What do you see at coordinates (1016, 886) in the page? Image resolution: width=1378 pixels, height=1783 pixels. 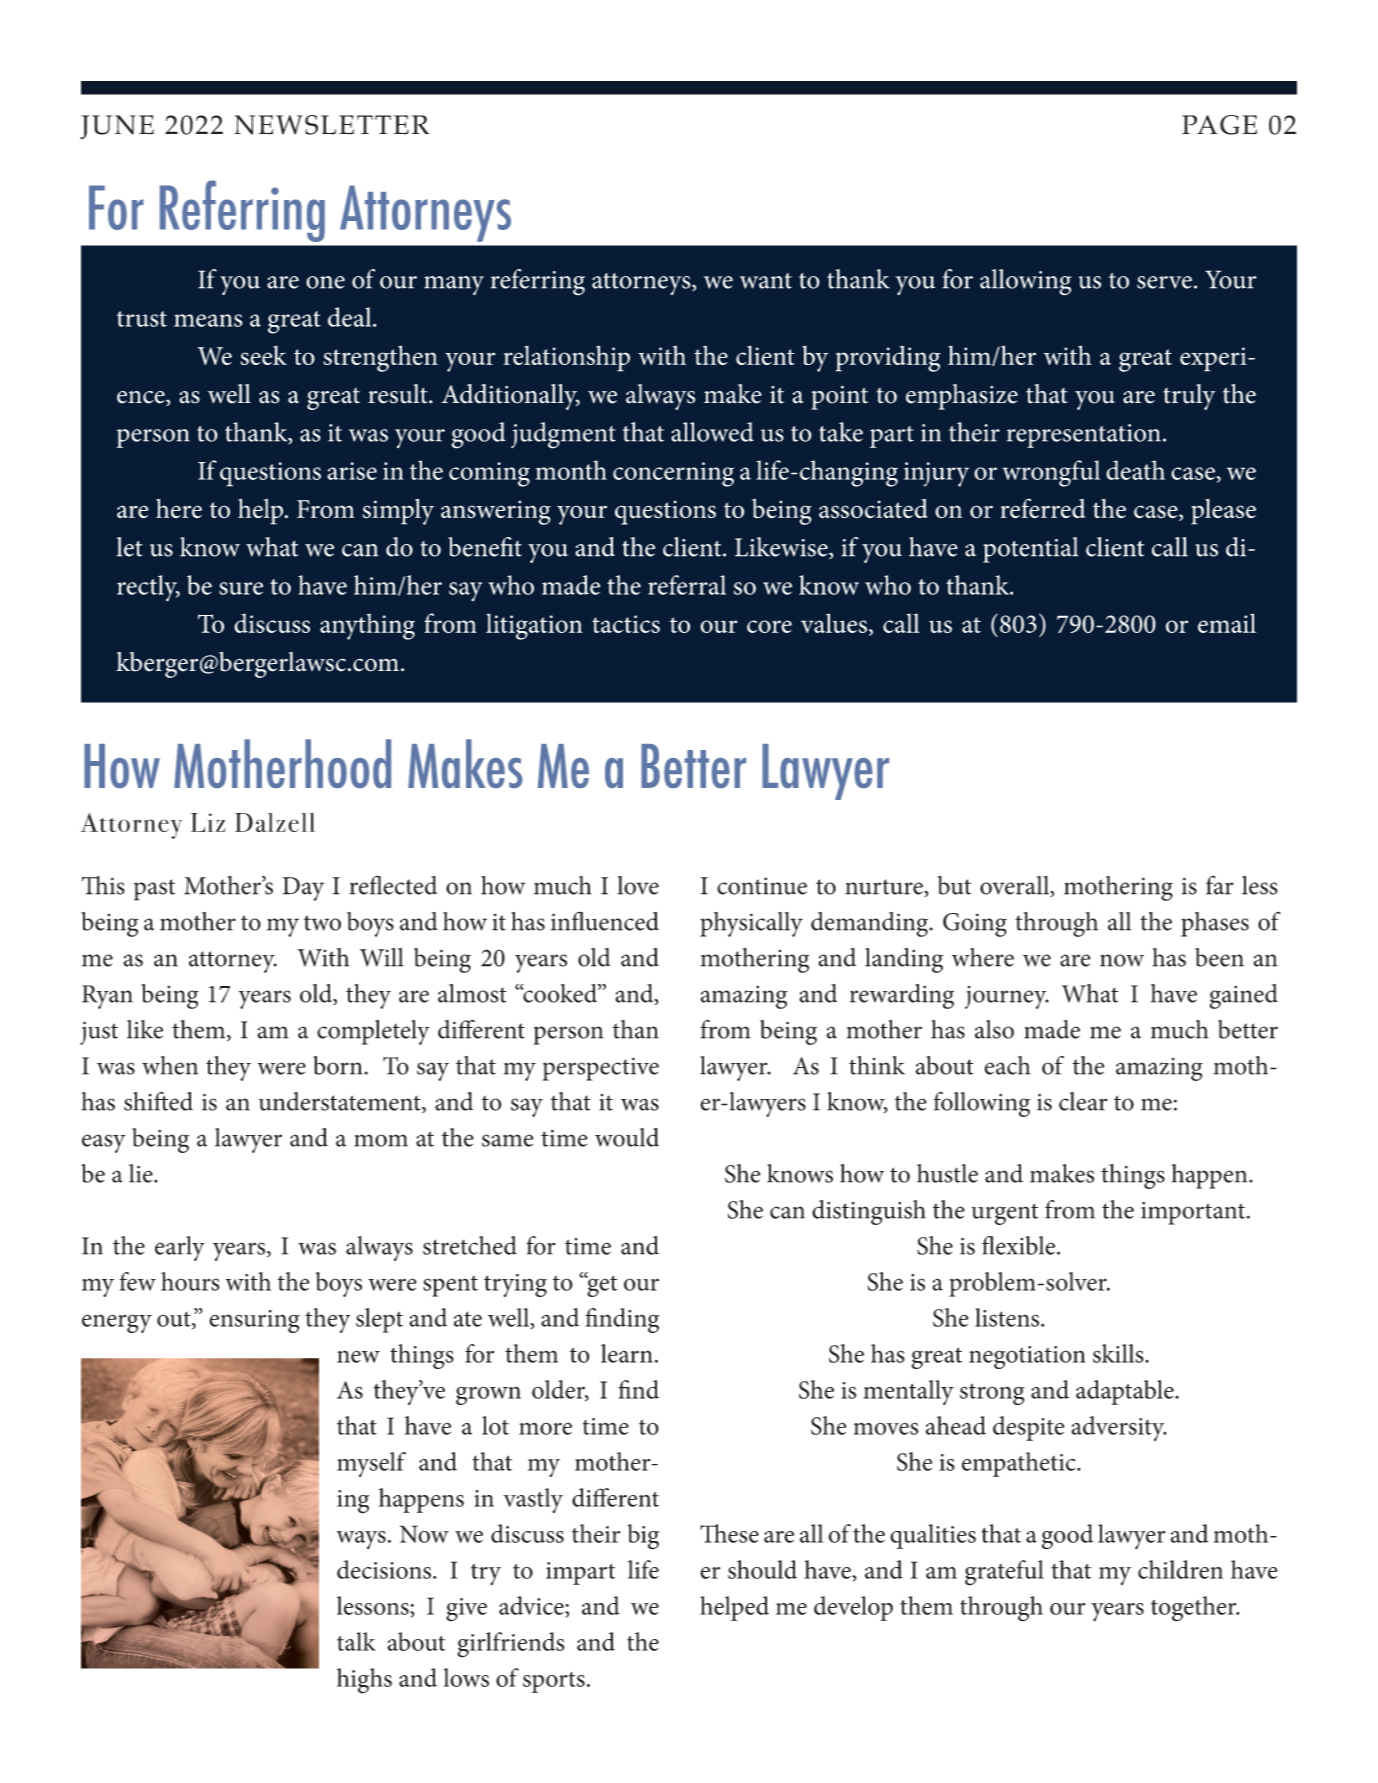 I see `overall` at bounding box center [1016, 886].
